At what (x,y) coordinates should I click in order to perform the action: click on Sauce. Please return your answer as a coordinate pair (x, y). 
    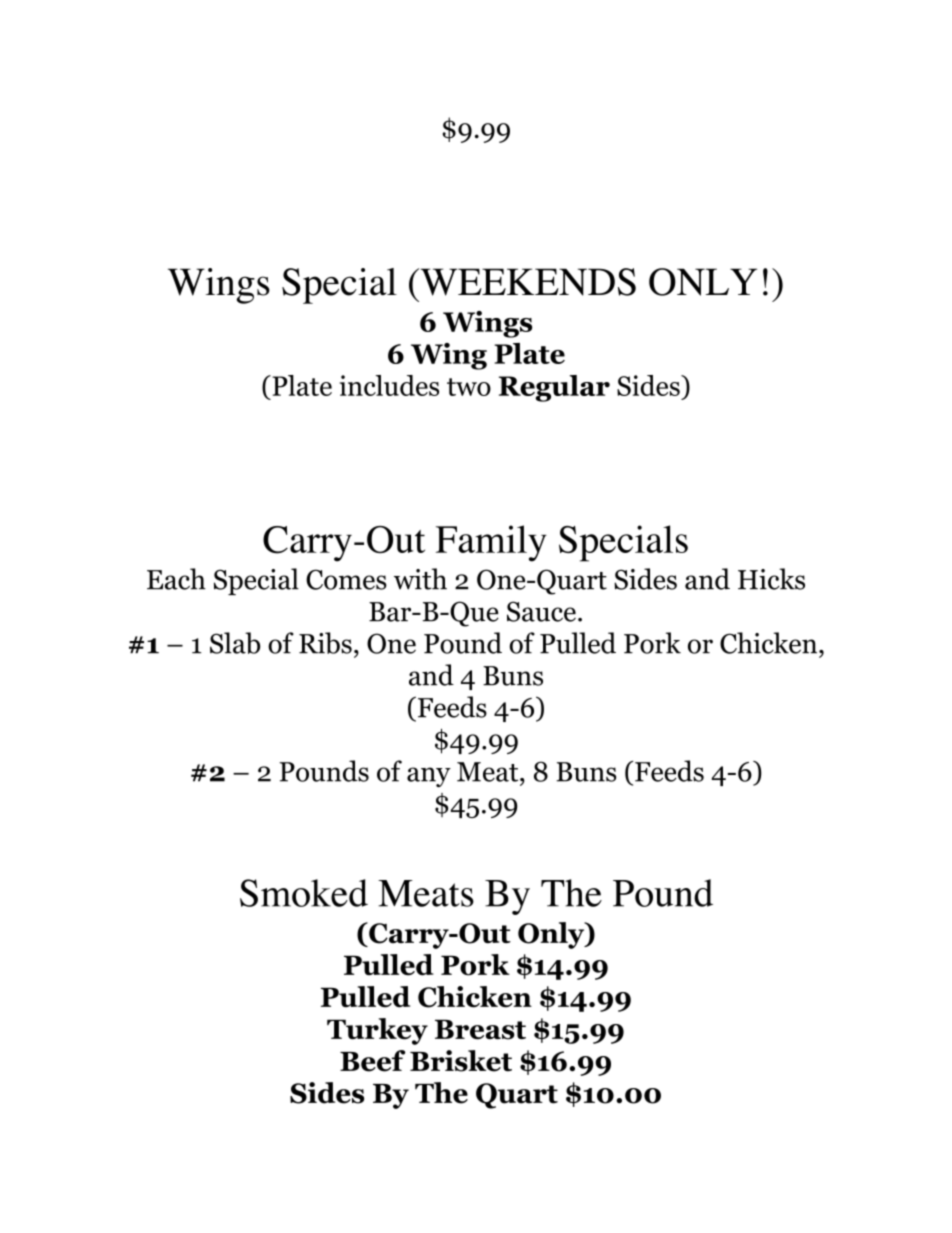
    Looking at the image, I should click on (541, 611).
